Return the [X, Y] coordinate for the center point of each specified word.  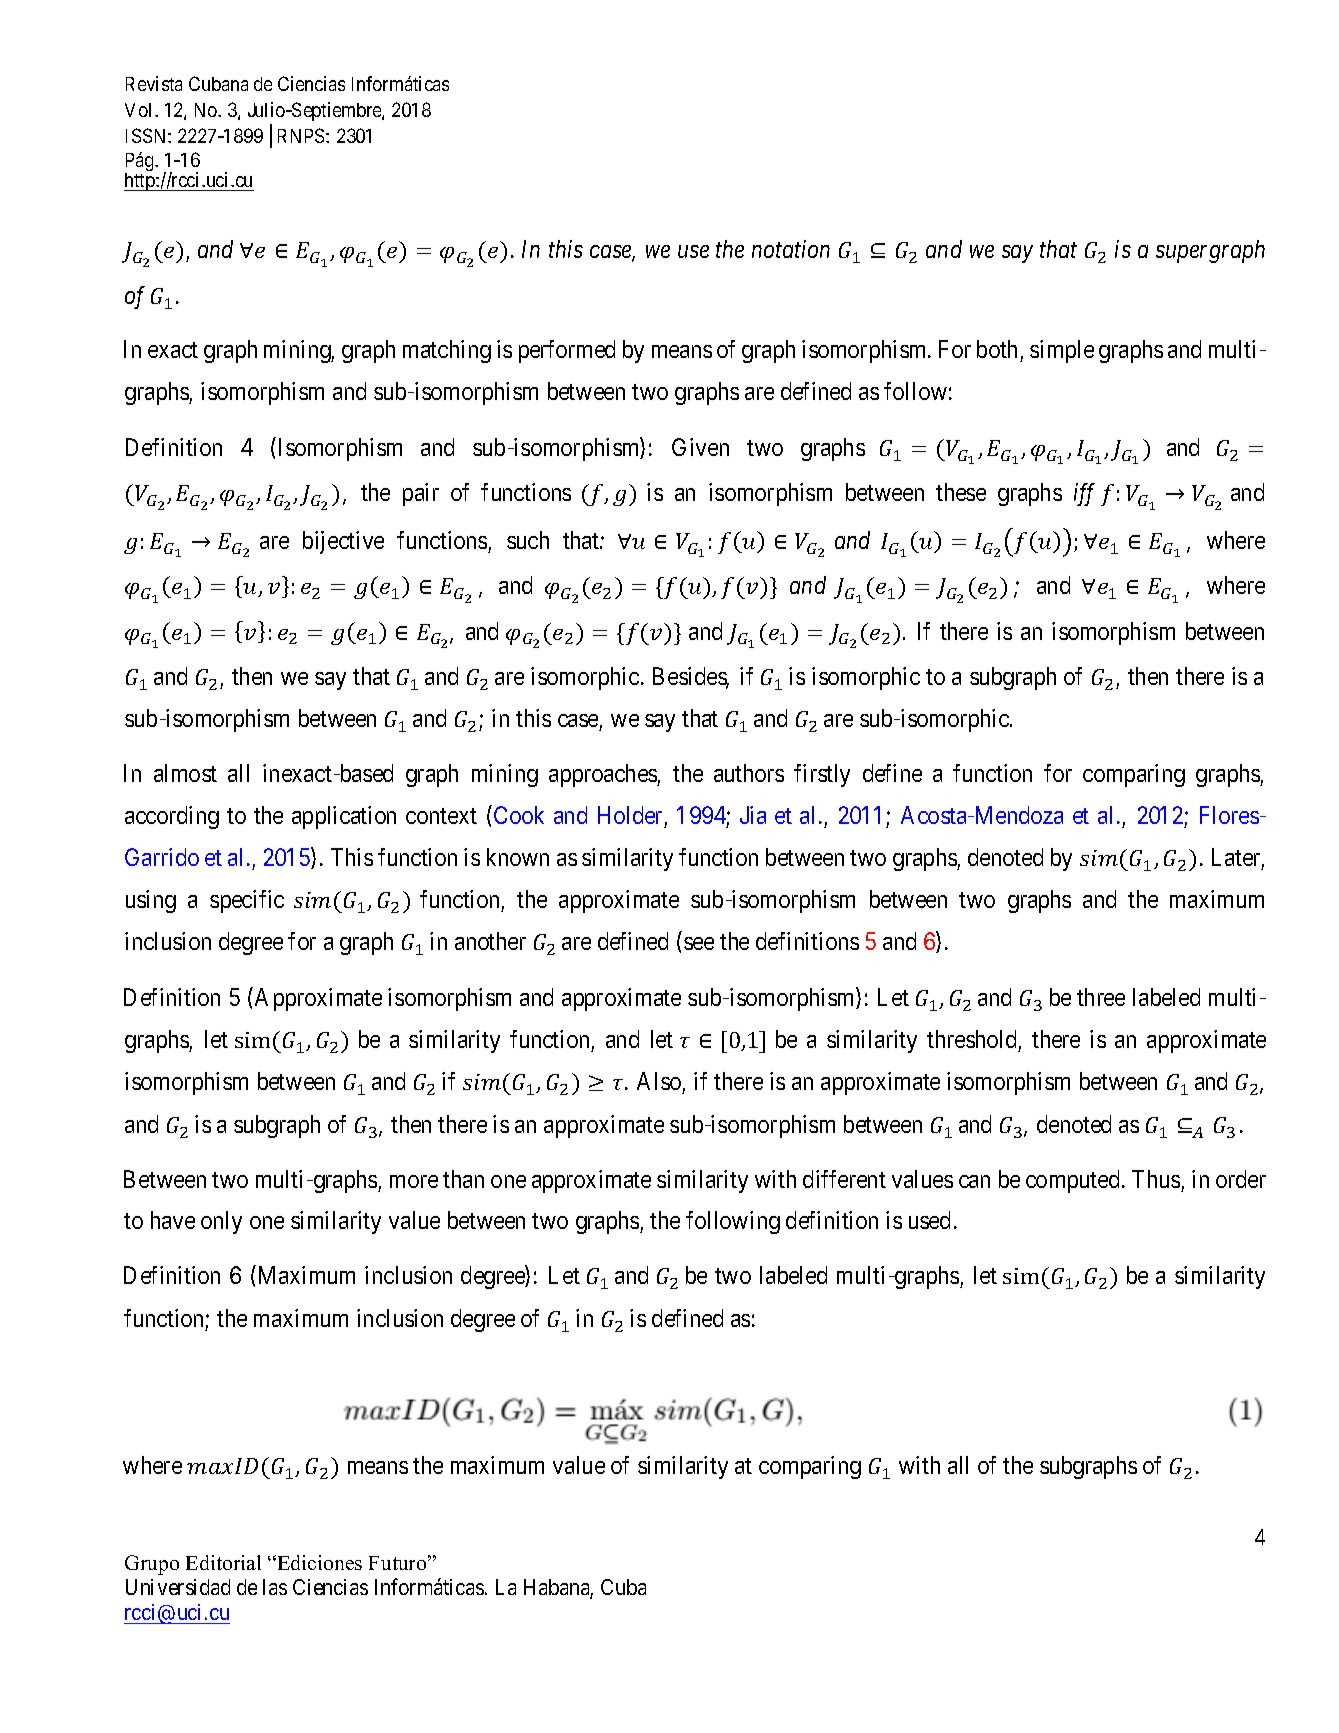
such [528, 540]
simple [1062, 351]
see [699, 943]
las [275, 1587]
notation [791, 249]
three [1101, 997]
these [961, 492]
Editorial [223, 1562]
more [414, 1181]
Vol [140, 110]
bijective [343, 542]
